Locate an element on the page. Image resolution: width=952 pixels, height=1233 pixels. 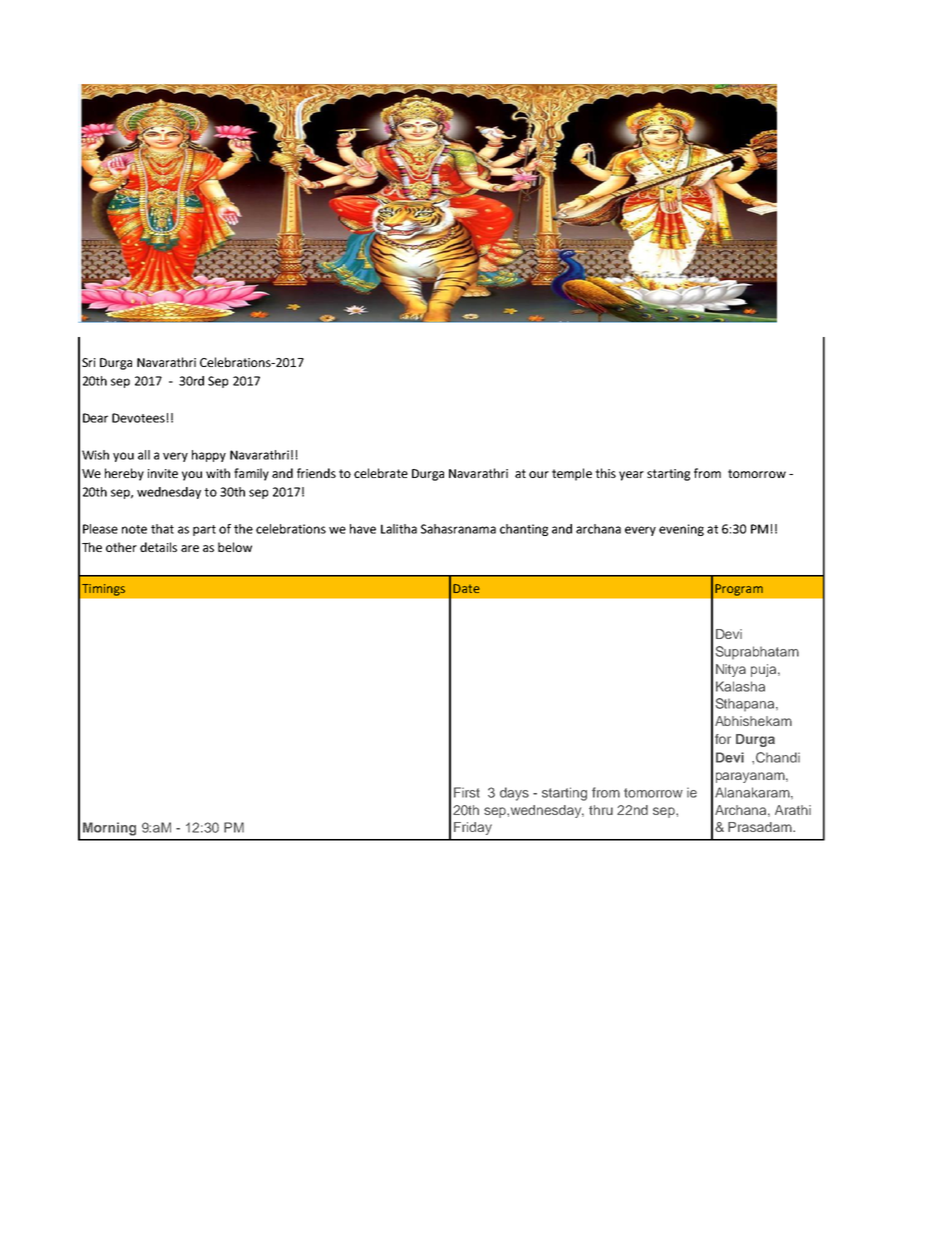
this is located at coordinates (605, 473).
